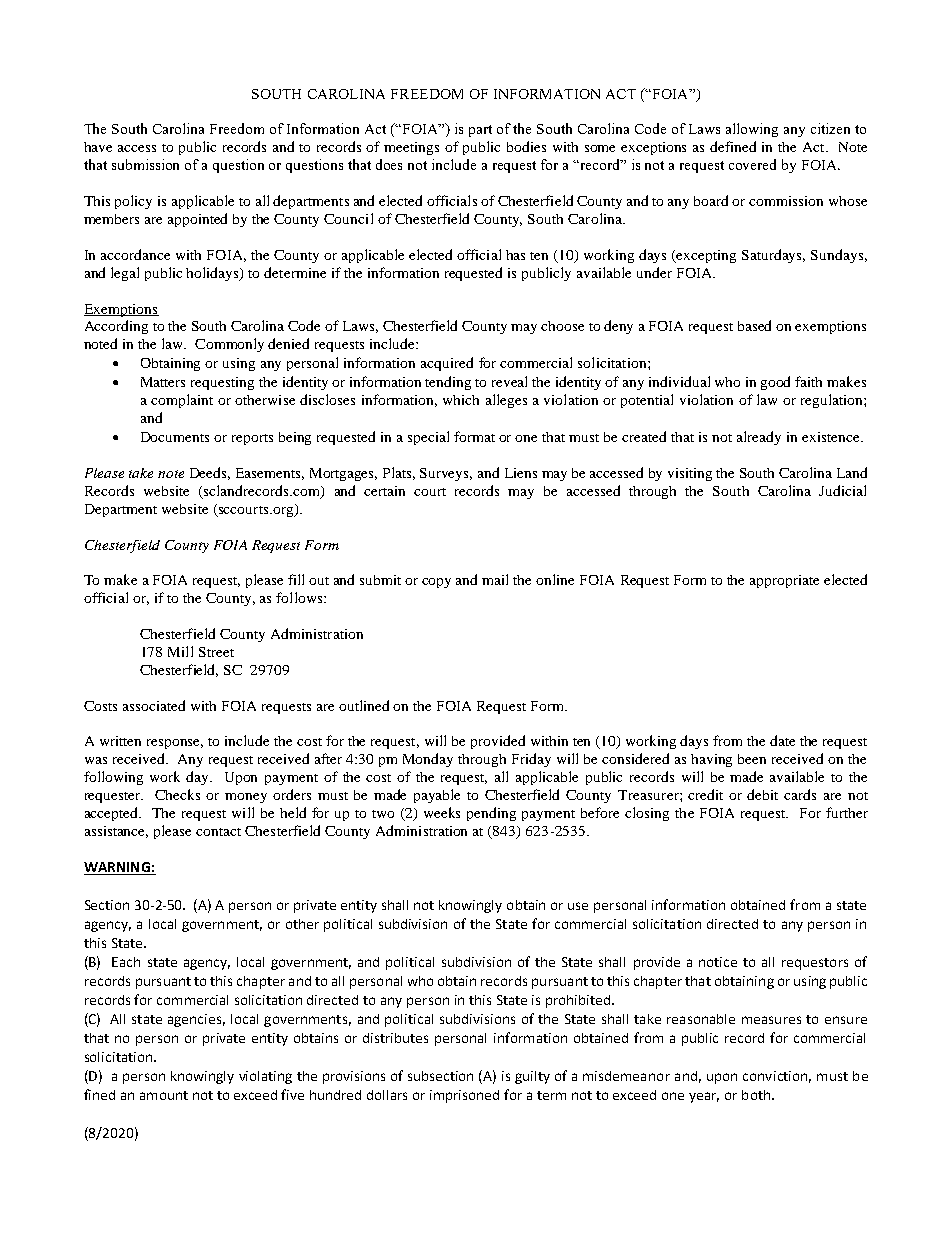  Describe the element at coordinates (175, 744) in the page. I see `response` at that location.
